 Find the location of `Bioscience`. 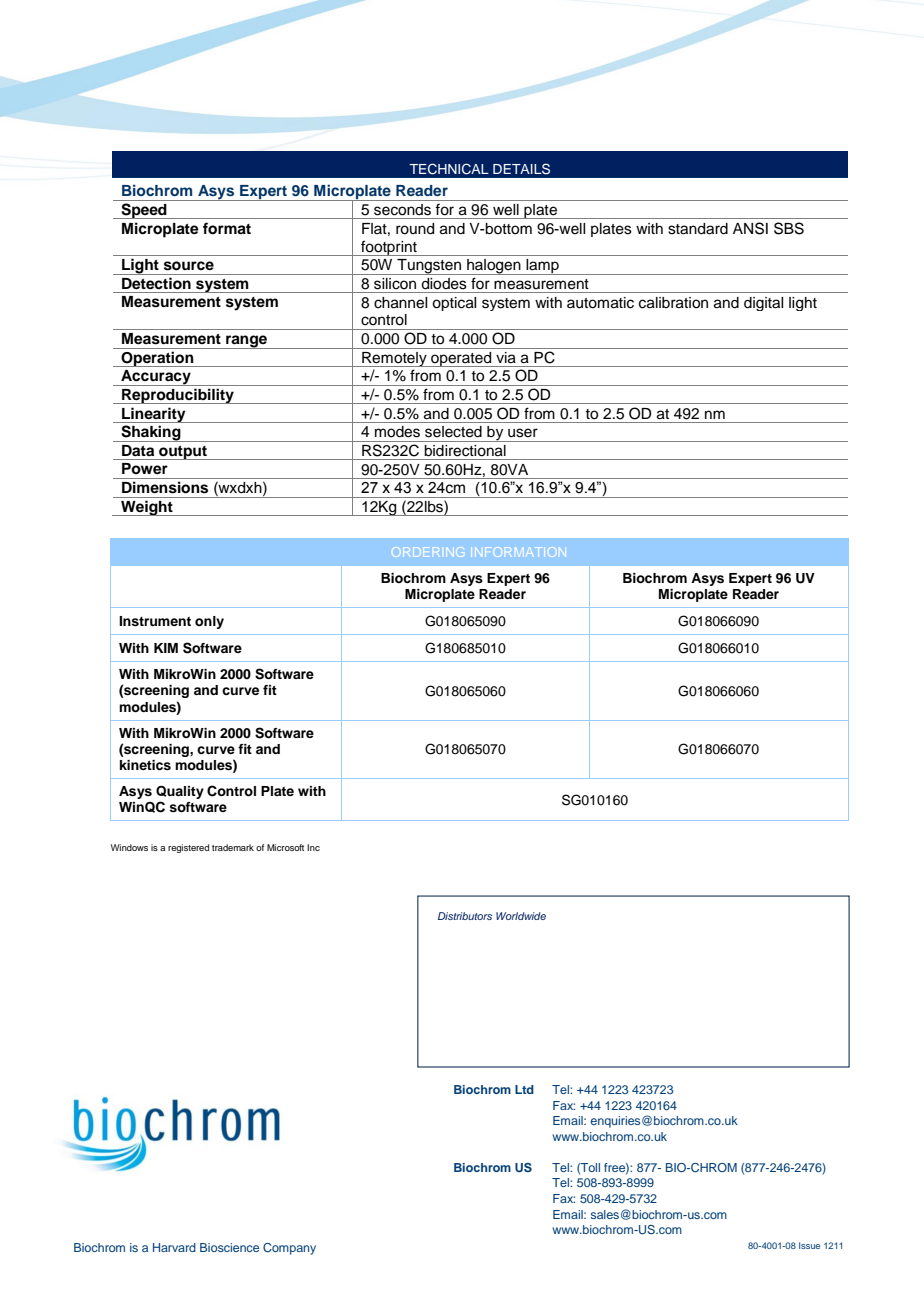

Bioscience is located at coordinates (229, 1247).
